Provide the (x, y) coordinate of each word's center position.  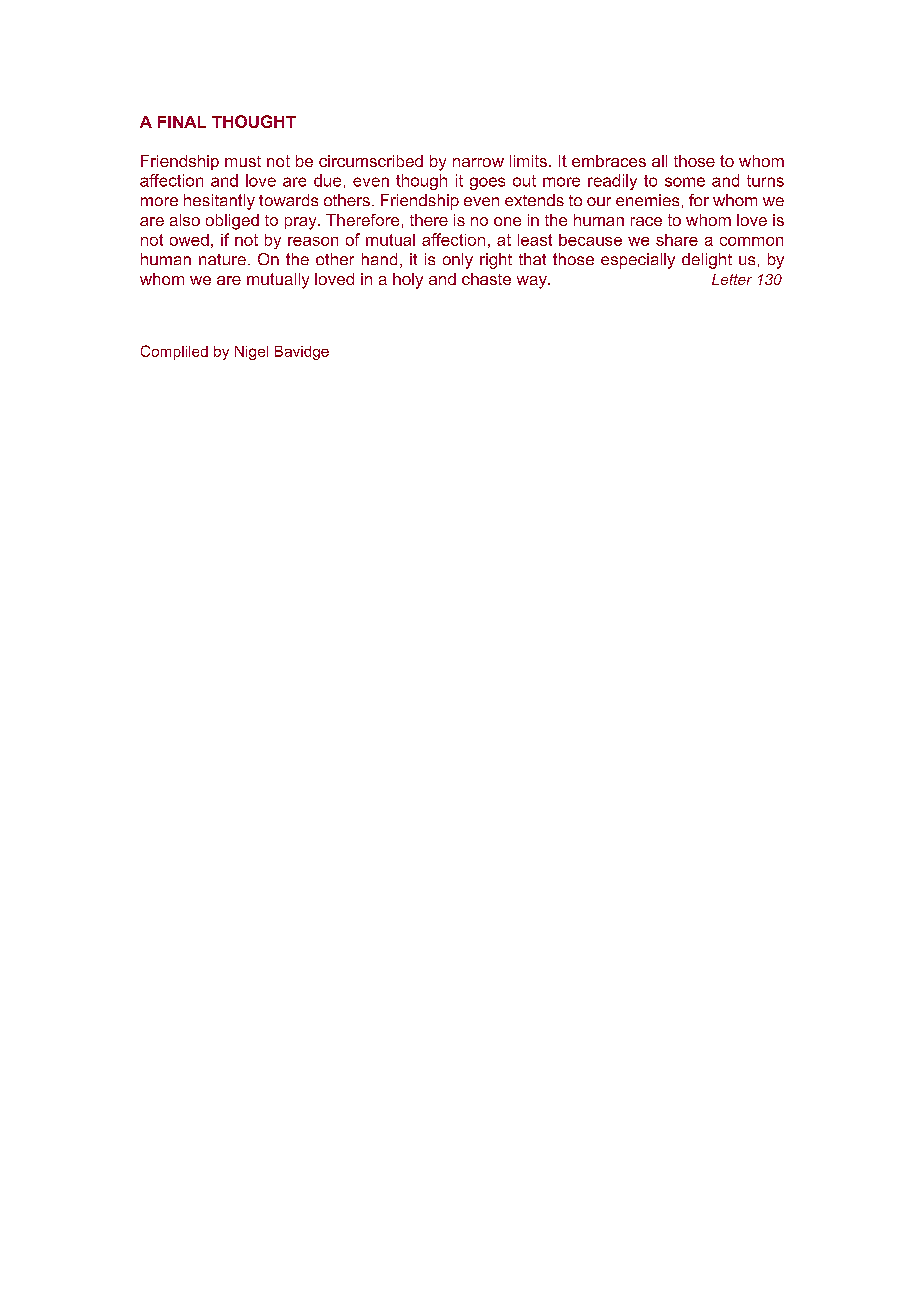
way (533, 282)
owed (189, 240)
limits (528, 161)
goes (487, 183)
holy (408, 281)
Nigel (251, 353)
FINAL (182, 122)
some (685, 182)
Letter (732, 279)
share (677, 240)
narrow (478, 162)
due (327, 180)
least (535, 240)
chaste (486, 279)
